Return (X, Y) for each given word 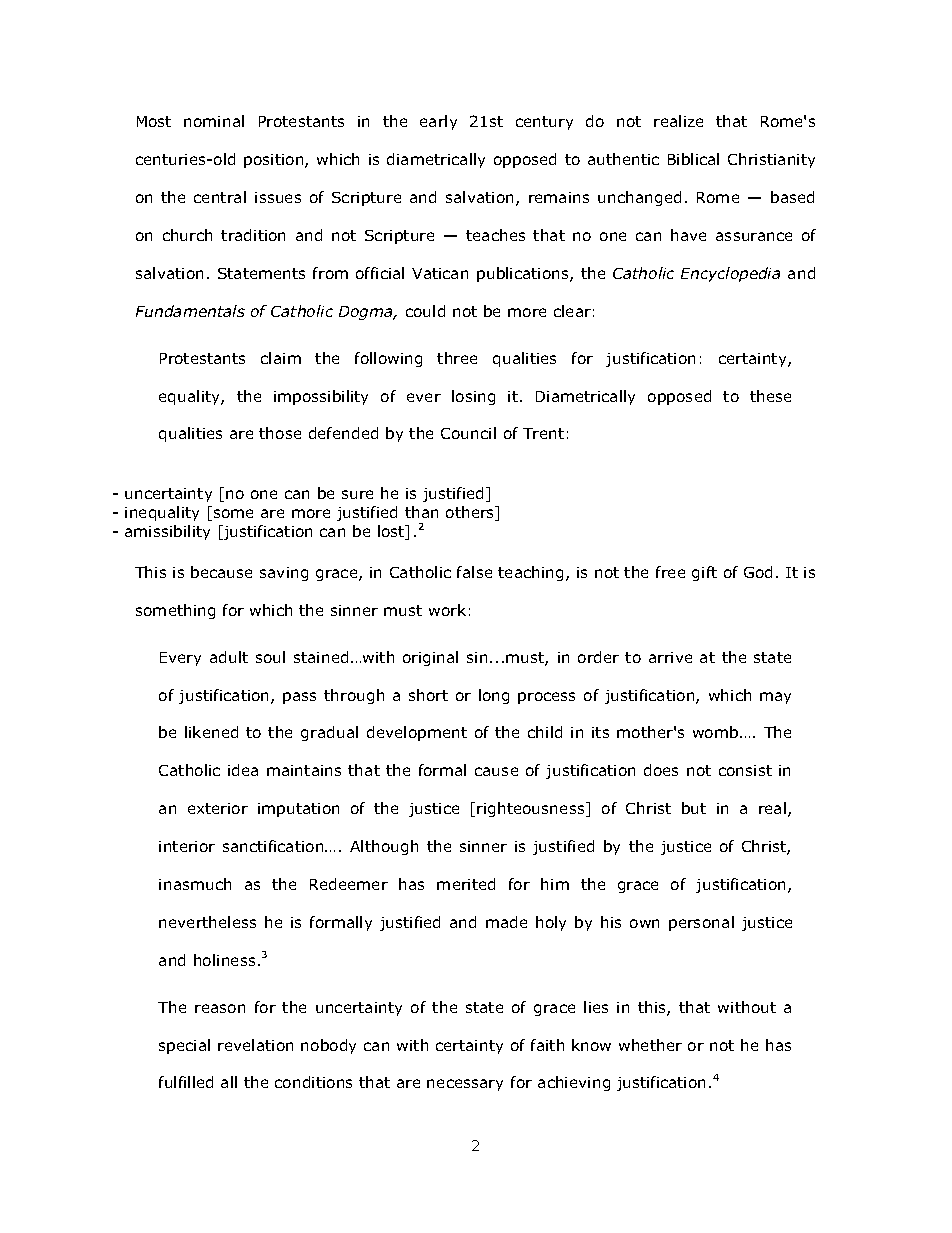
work (447, 610)
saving (284, 574)
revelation (255, 1045)
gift (704, 573)
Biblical (693, 159)
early (438, 122)
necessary (465, 1085)
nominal (214, 121)
